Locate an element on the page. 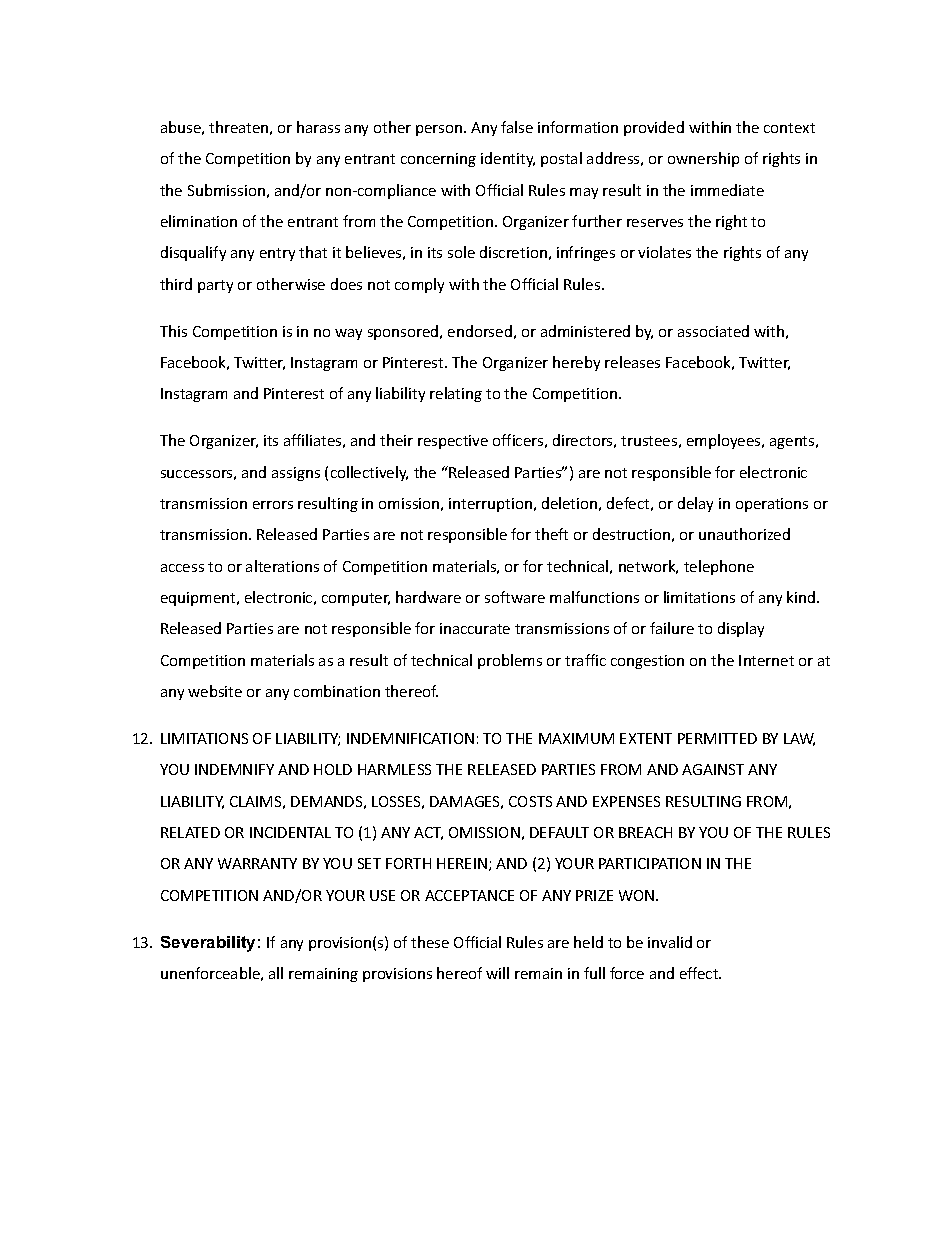 The width and height of the document is (952, 1233). ownership is located at coordinates (703, 159).
